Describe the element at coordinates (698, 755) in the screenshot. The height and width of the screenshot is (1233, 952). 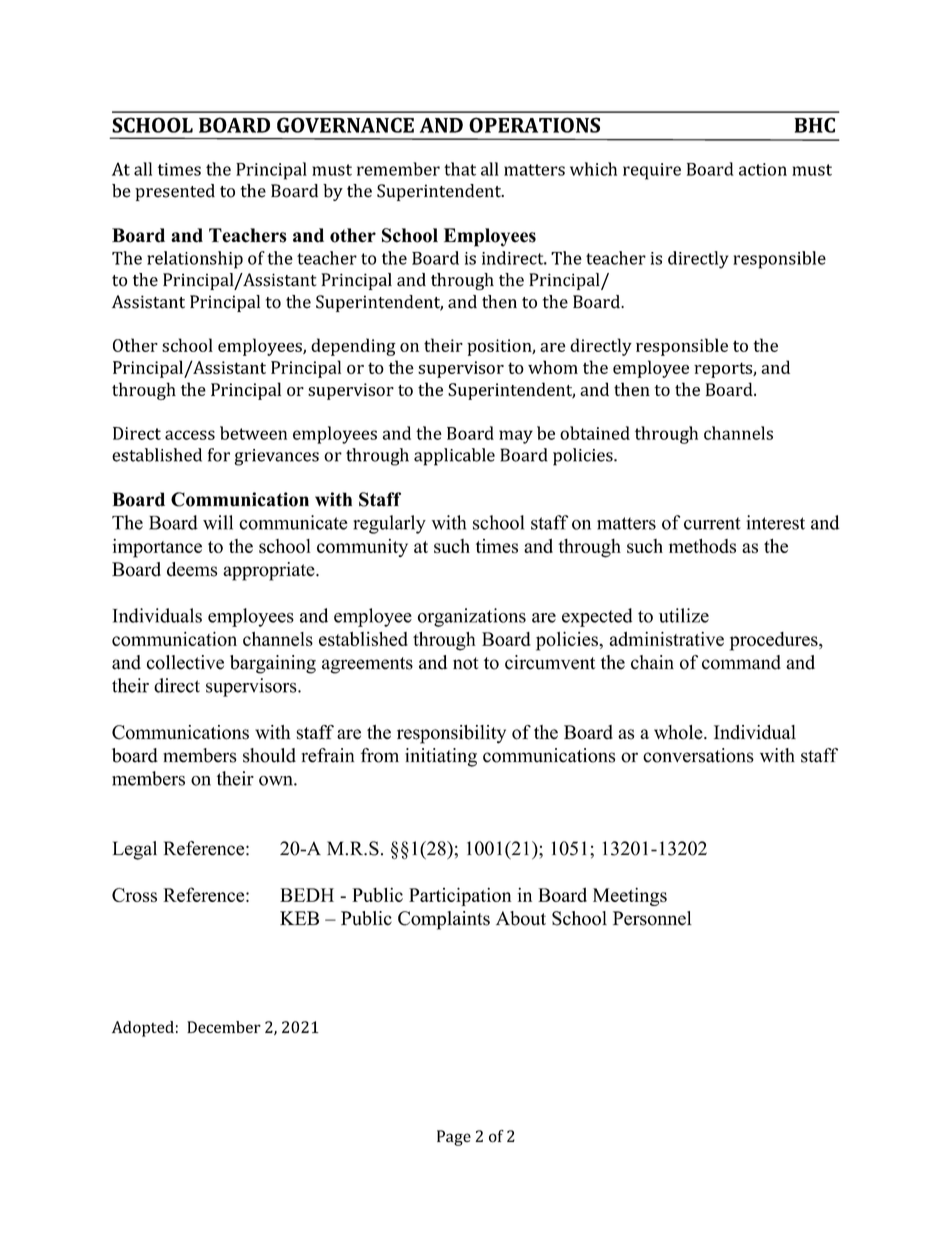
I see `conversations` at that location.
